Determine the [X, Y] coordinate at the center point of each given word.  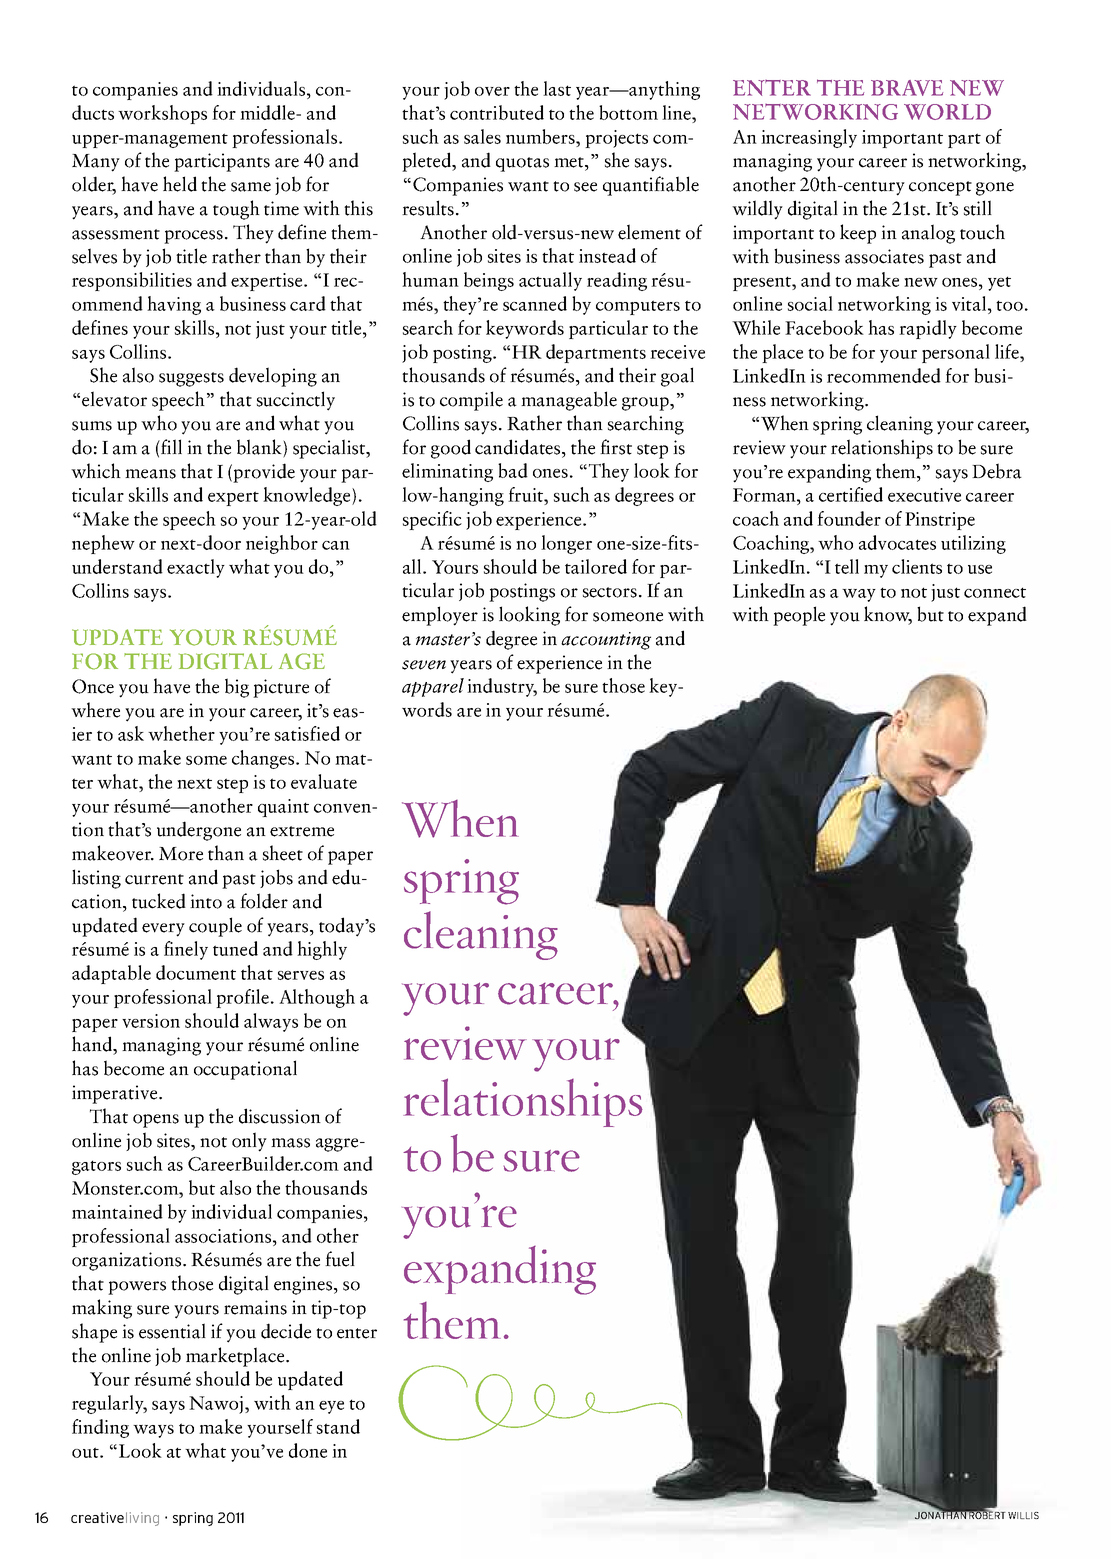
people [799, 616]
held [180, 184]
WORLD [947, 112]
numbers [542, 136]
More [181, 854]
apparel [433, 687]
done [308, 1450]
